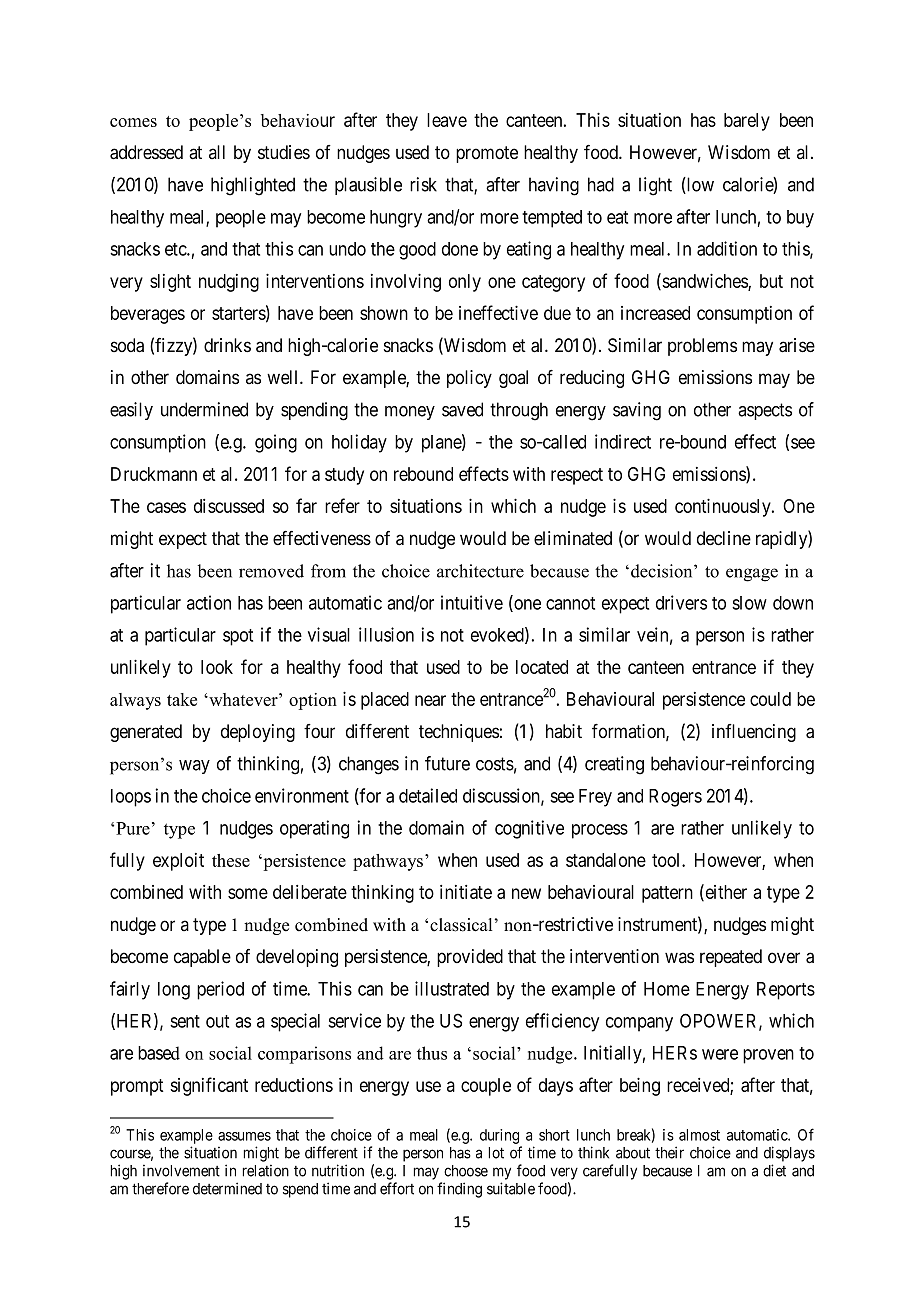 The image size is (924, 1308). What do you see at coordinates (487, 154) in the document?
I see `promote` at bounding box center [487, 154].
